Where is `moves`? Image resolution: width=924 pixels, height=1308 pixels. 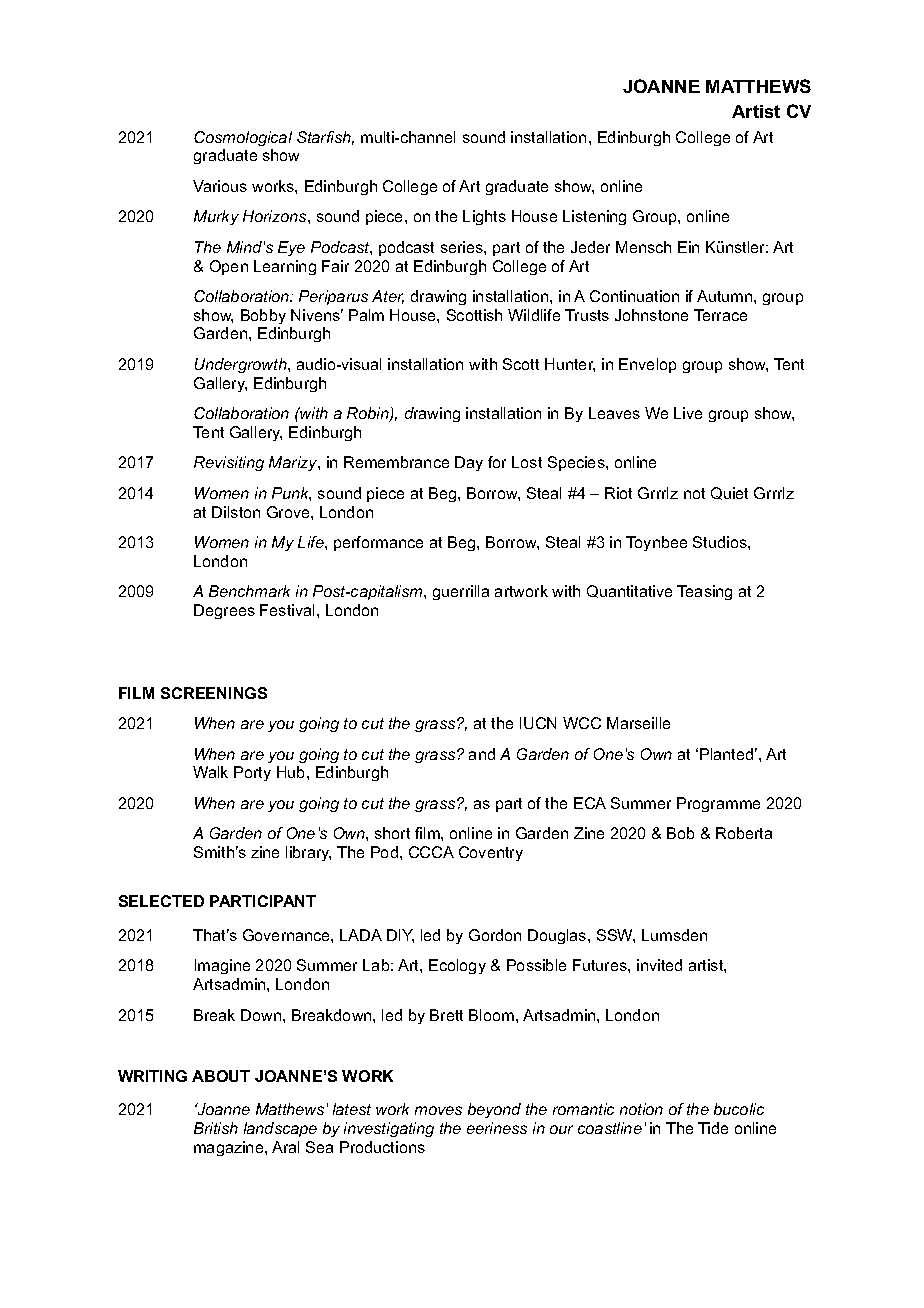
moves is located at coordinates (438, 1110).
